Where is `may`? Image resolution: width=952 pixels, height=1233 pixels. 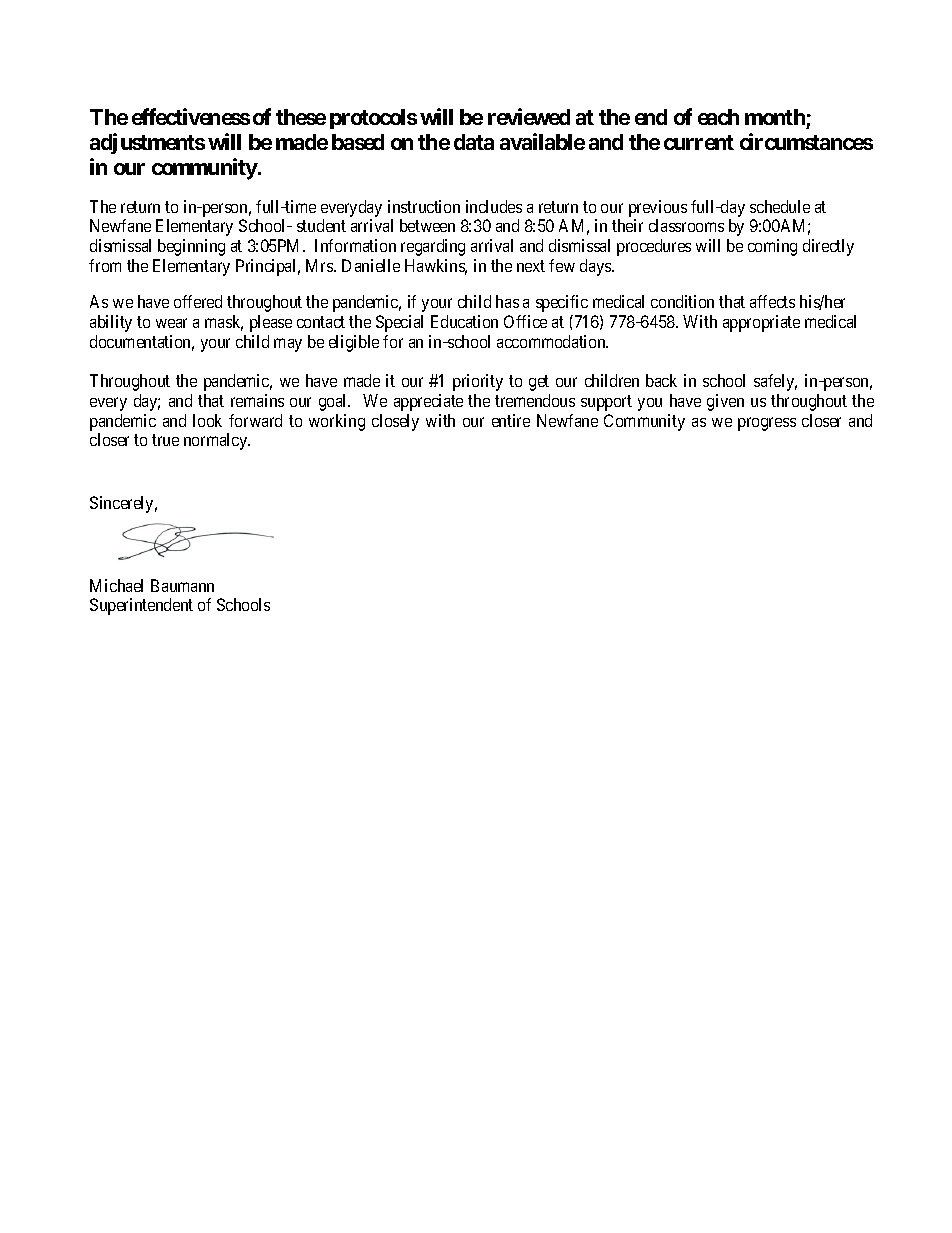 may is located at coordinates (288, 345).
